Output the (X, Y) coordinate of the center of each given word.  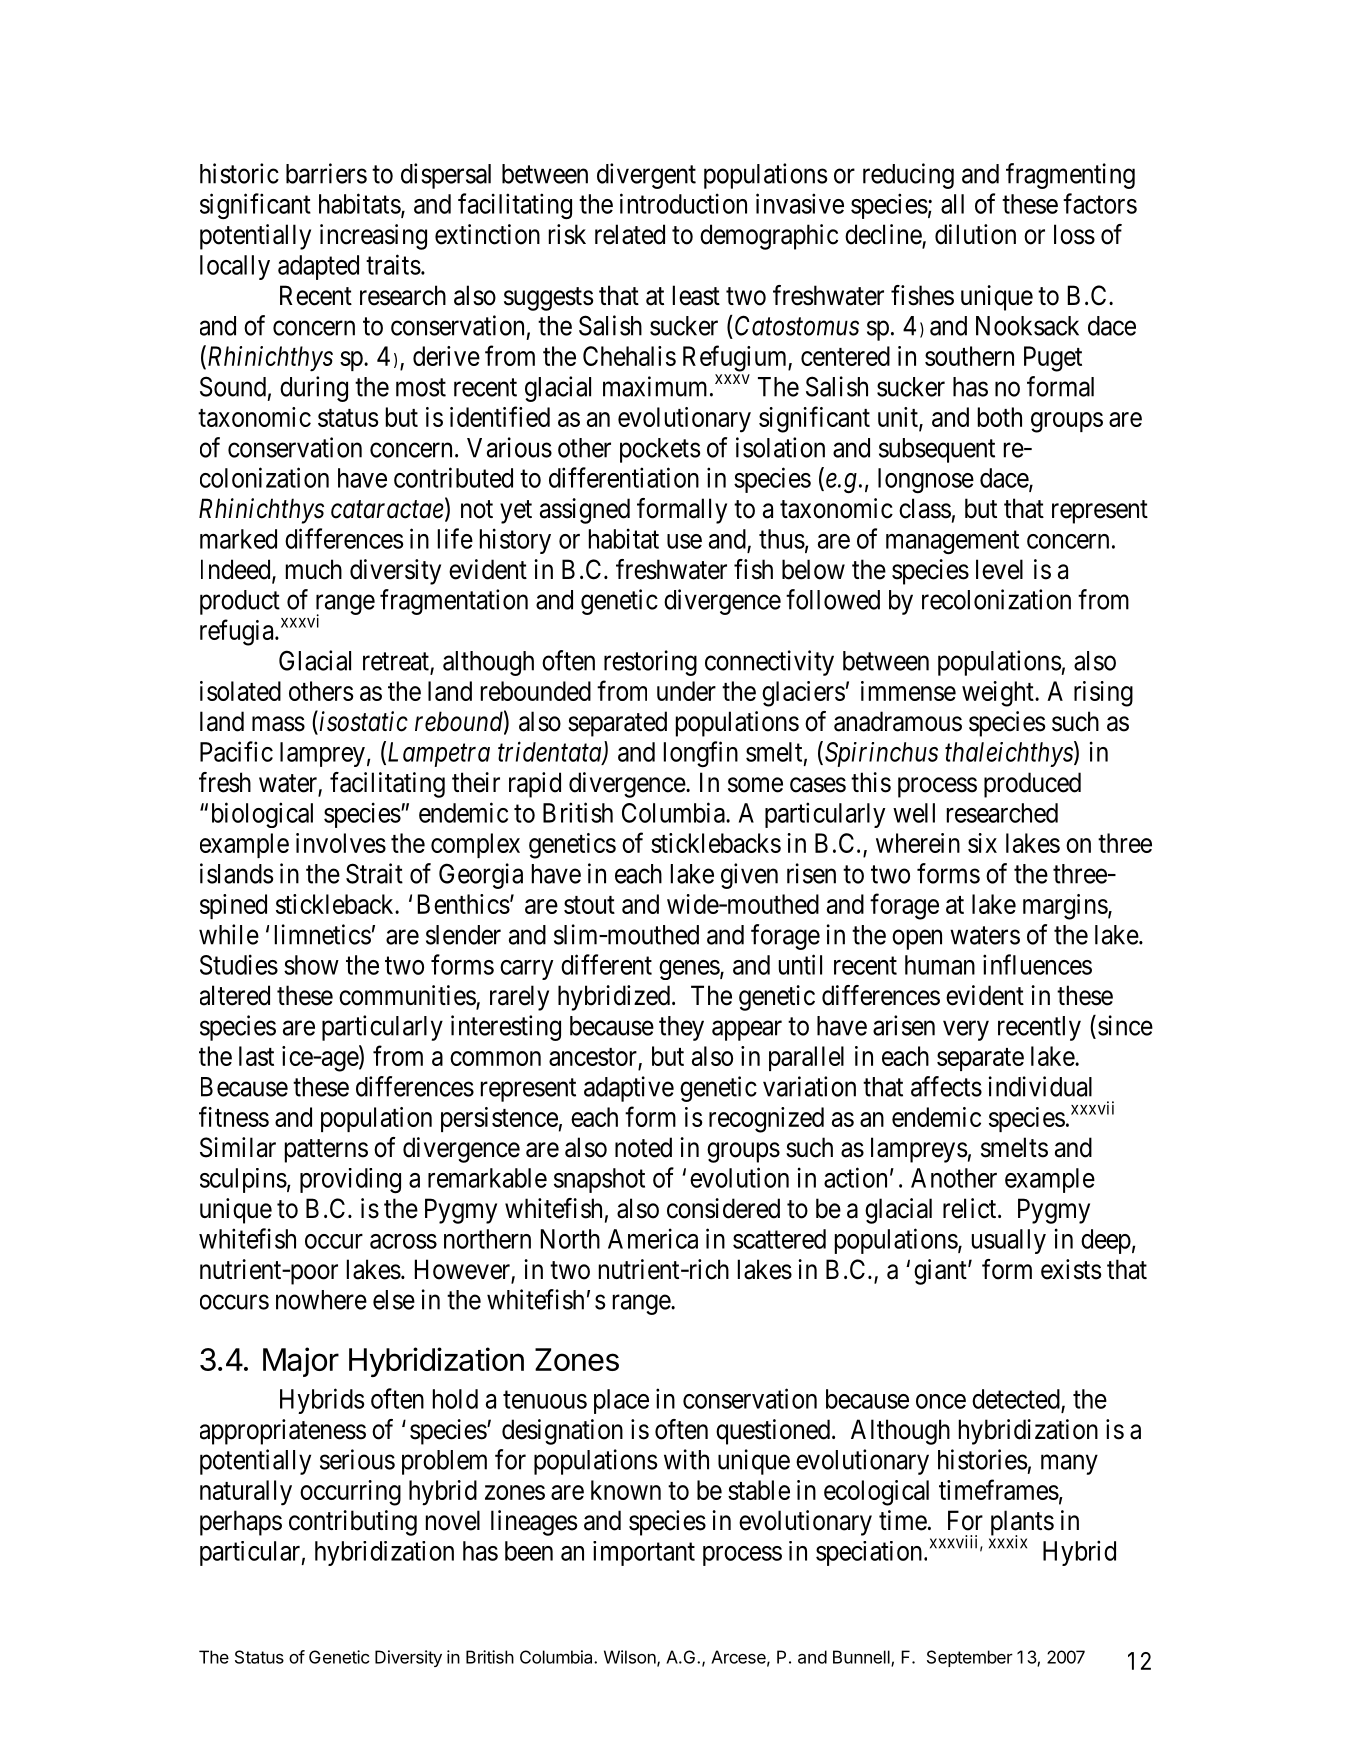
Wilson (631, 1658)
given (749, 876)
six (982, 843)
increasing (373, 237)
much (314, 569)
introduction (683, 203)
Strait (374, 873)
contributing (353, 1523)
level (999, 569)
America (653, 1238)
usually (1009, 1241)
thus (782, 539)
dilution (975, 234)
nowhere (321, 1300)
